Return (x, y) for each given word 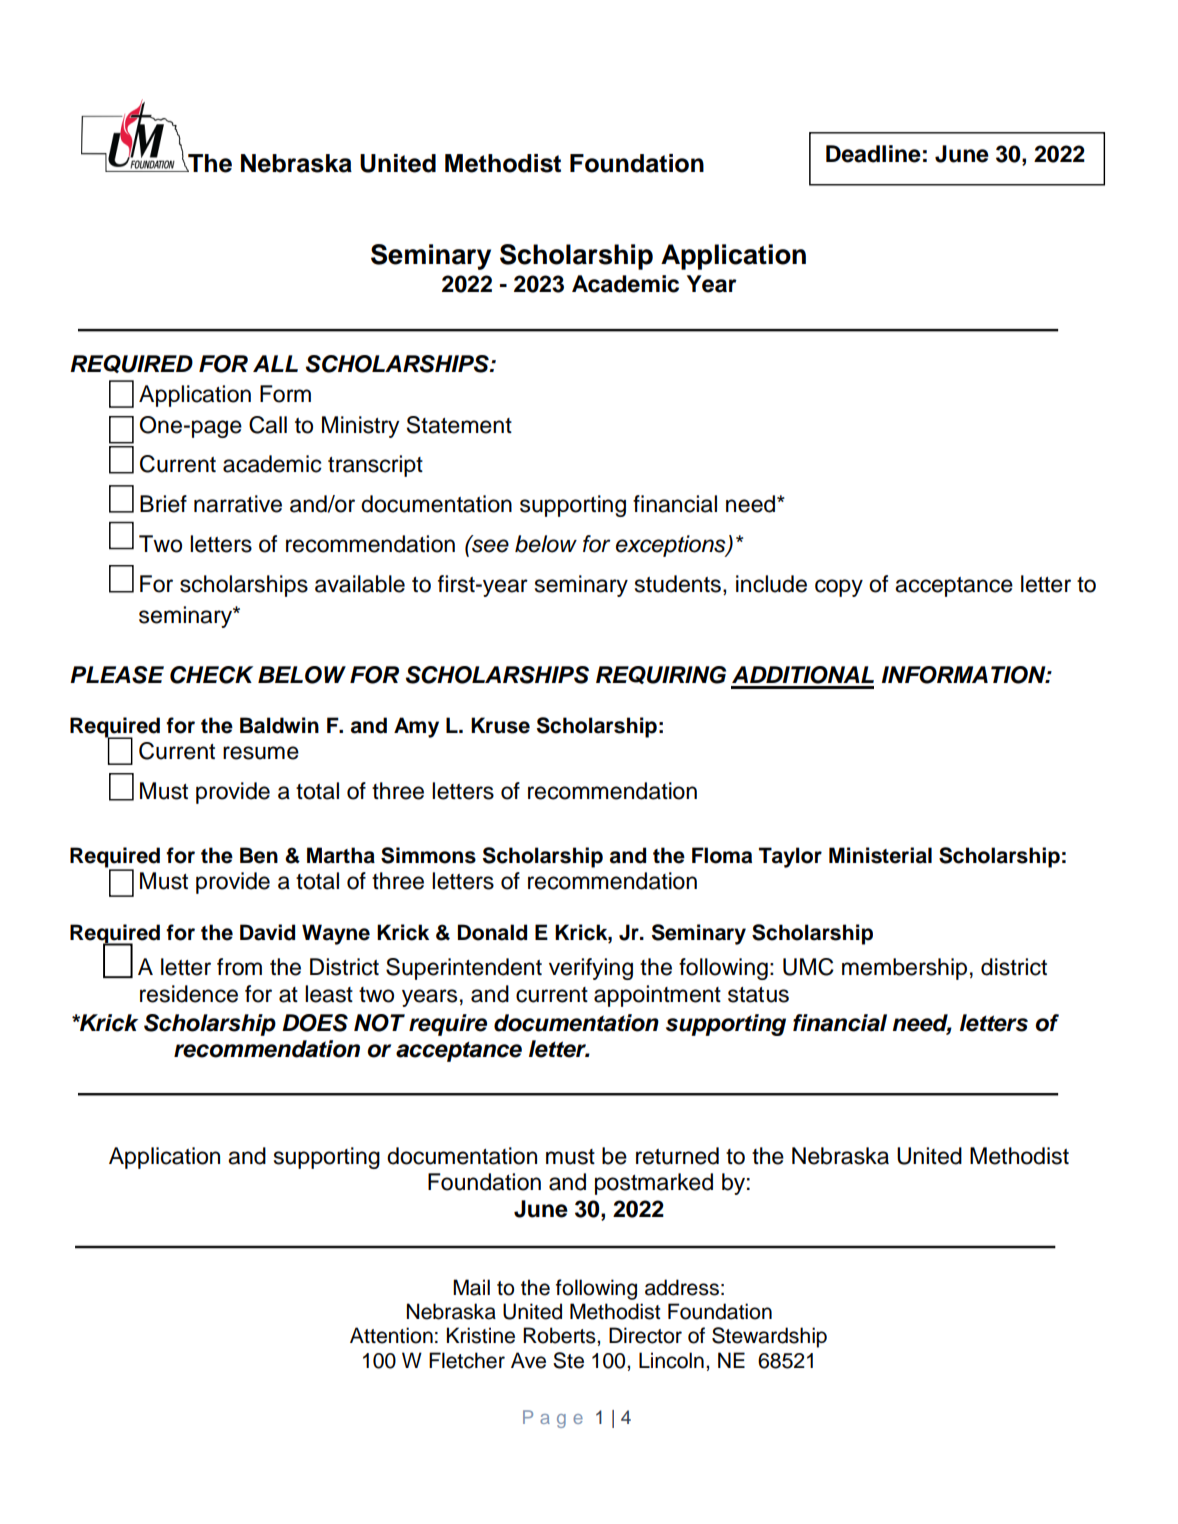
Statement (459, 425)
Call (268, 425)
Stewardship (769, 1337)
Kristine (481, 1335)
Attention (391, 1335)
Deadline (873, 154)
